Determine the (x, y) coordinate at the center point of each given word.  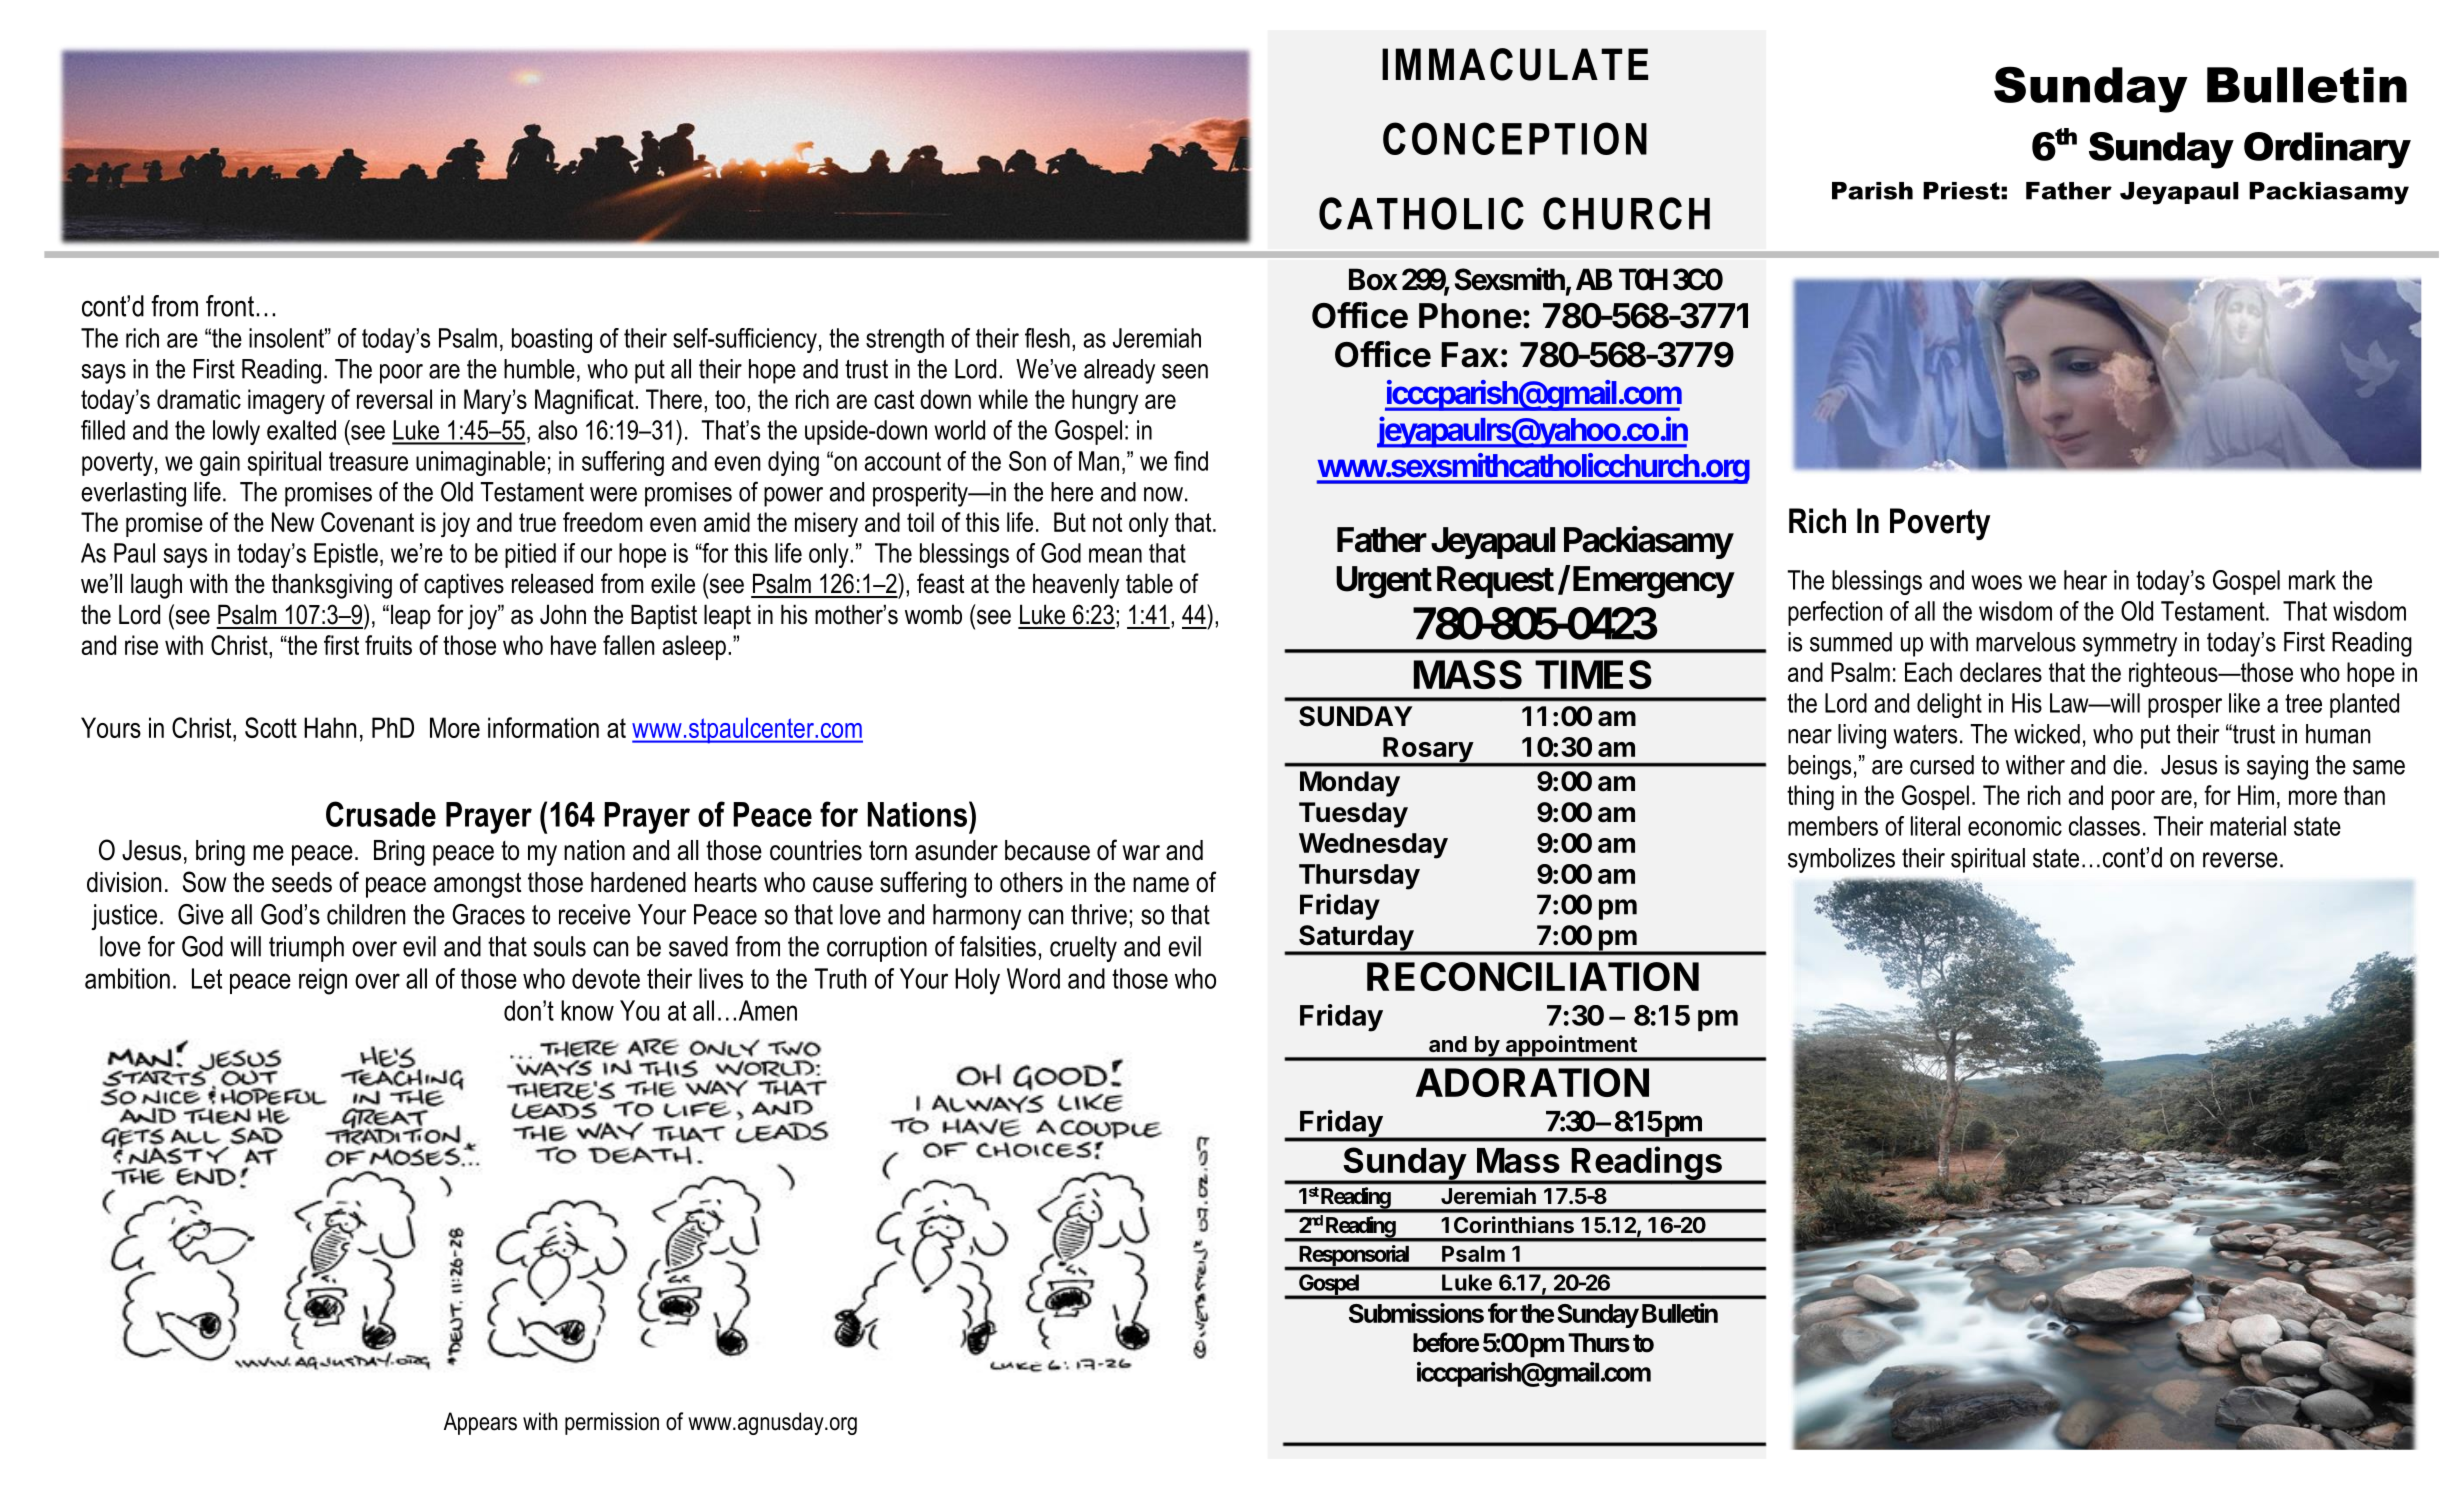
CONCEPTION (1515, 138)
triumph (306, 949)
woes (1996, 582)
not (1107, 522)
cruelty (1083, 949)
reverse (2240, 860)
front (230, 306)
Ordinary (2327, 150)
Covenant (367, 522)
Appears (480, 1423)
